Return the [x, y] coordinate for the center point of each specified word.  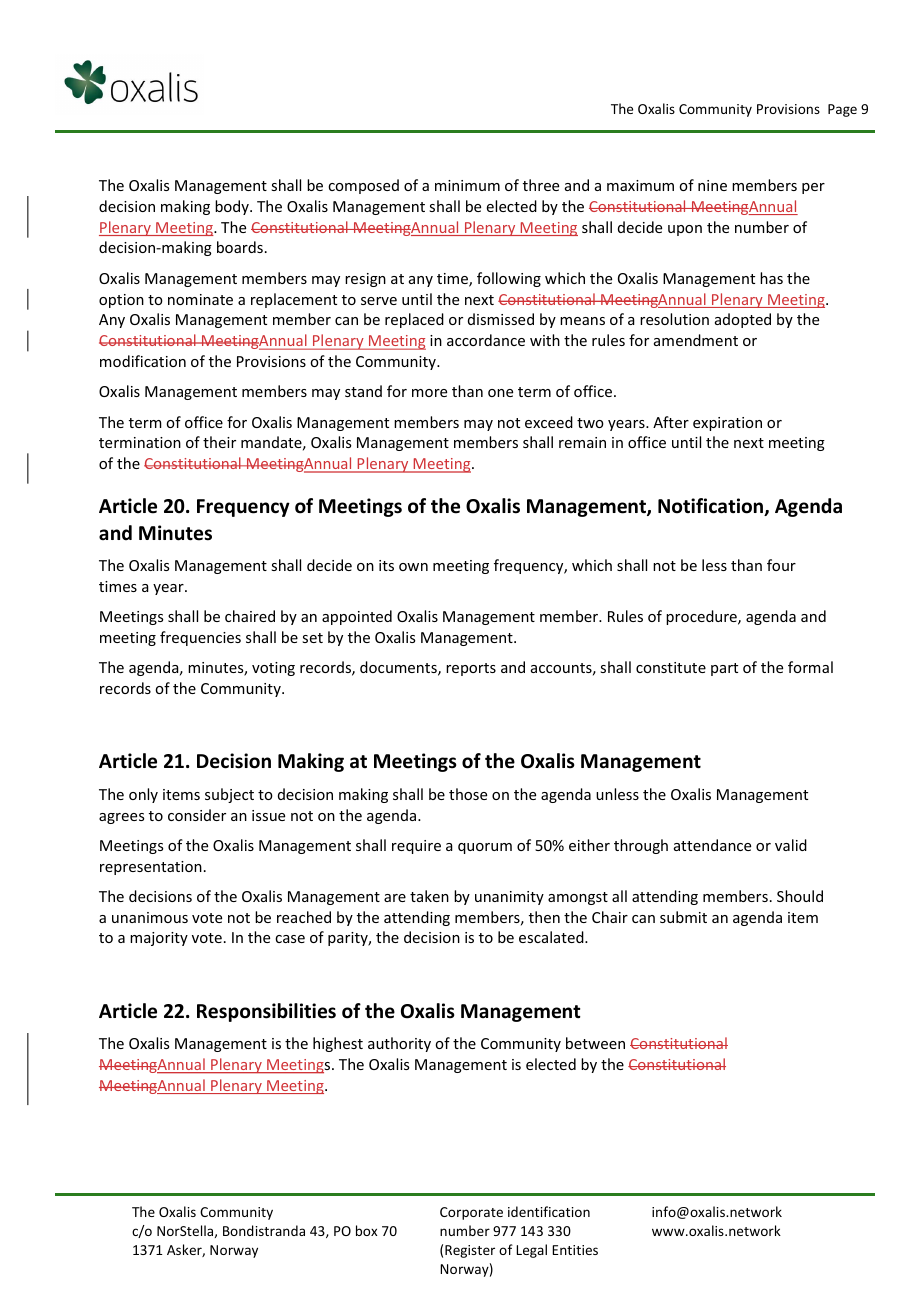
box [366, 1230]
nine [712, 185]
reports [471, 669]
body [233, 207]
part [724, 669]
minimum [467, 185]
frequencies [200, 638]
